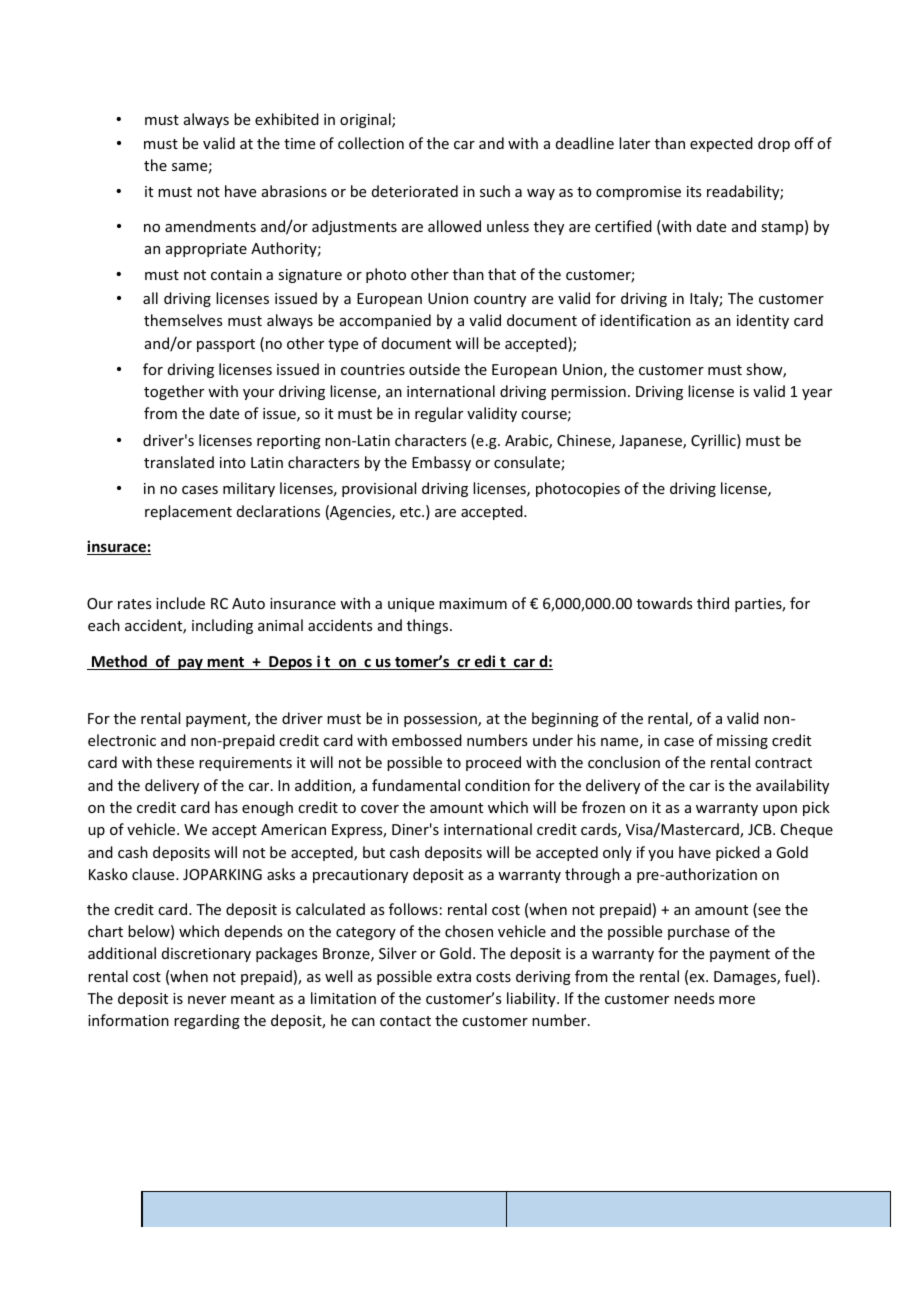 This image has height=1308, width=924. What do you see at coordinates (175, 762) in the image?
I see `these` at bounding box center [175, 762].
